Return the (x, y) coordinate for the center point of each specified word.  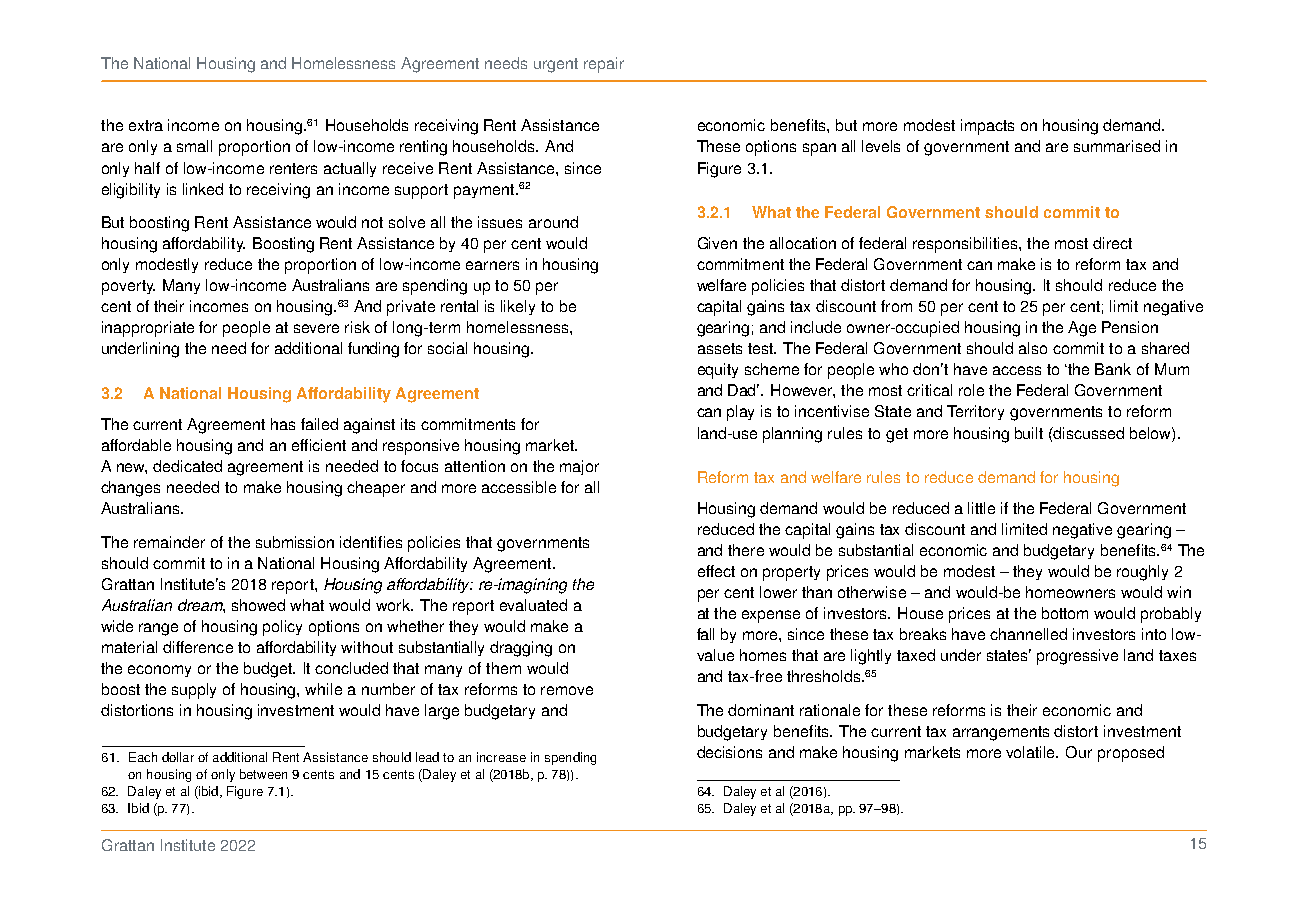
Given (717, 243)
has (283, 424)
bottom (1065, 613)
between (263, 774)
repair (604, 65)
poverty (128, 287)
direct (1112, 243)
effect (716, 571)
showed (258, 605)
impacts (987, 127)
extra (146, 125)
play (740, 413)
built (1029, 433)
